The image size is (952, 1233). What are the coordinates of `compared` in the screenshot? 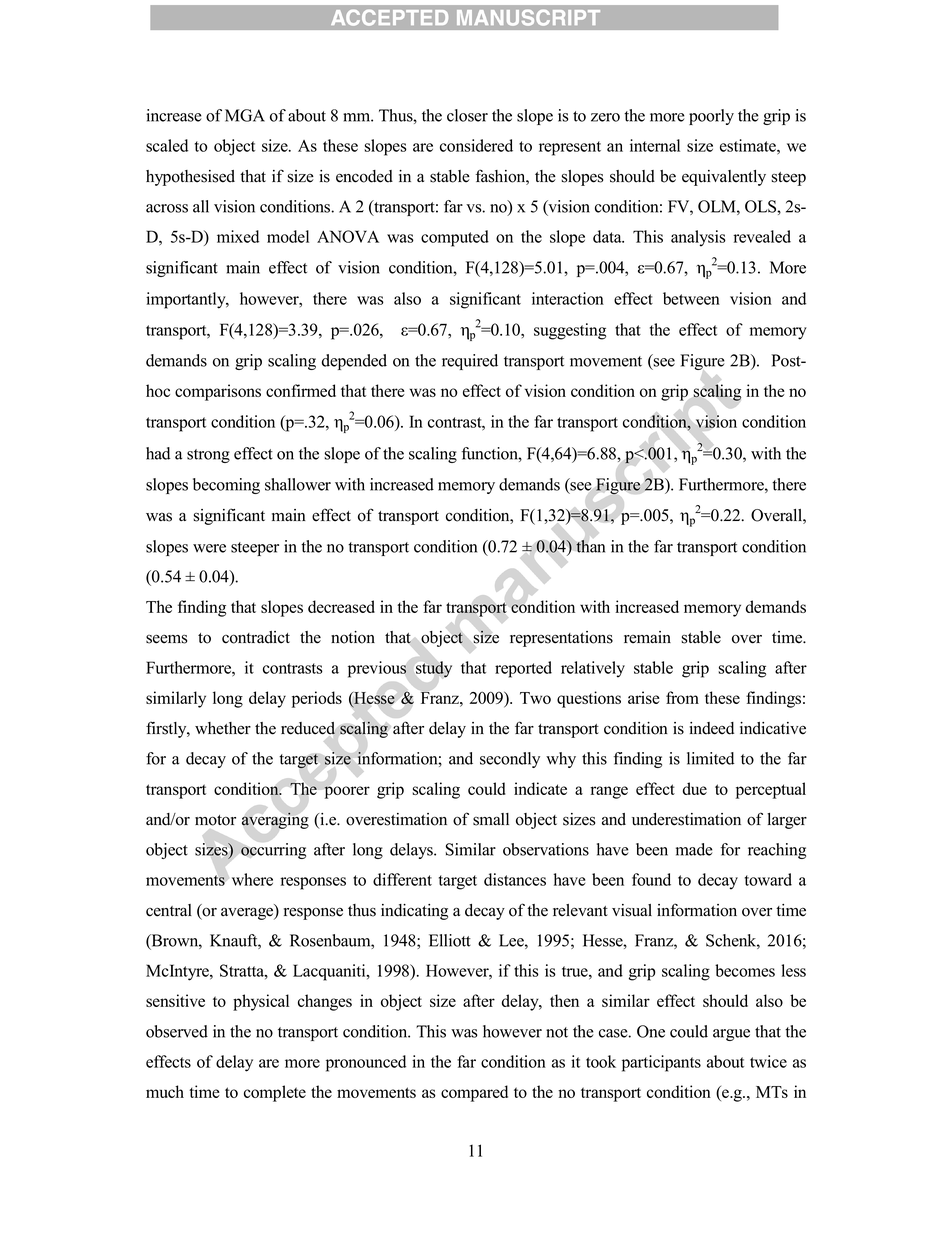 It's located at (474, 1093).
